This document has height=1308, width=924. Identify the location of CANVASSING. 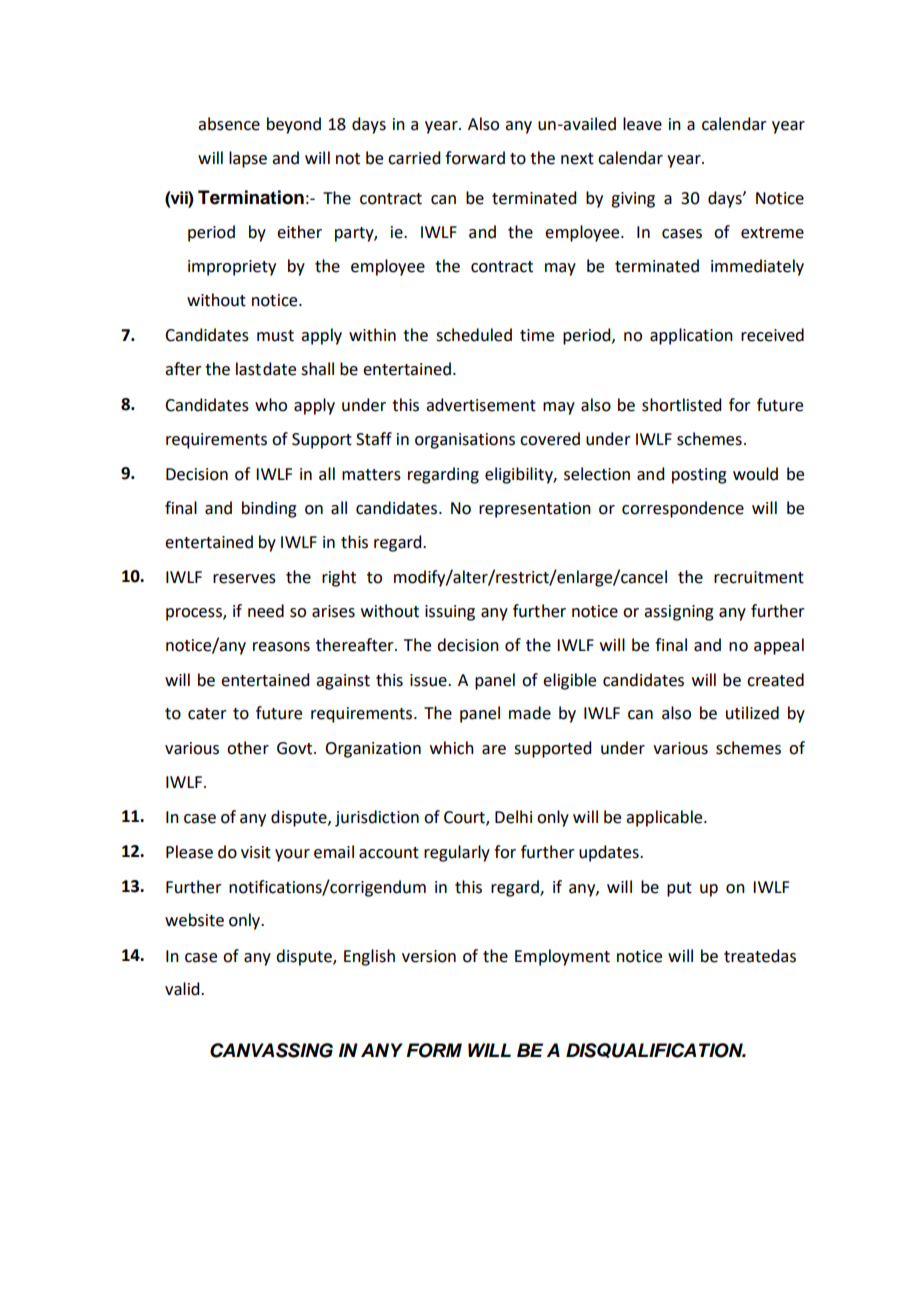
(271, 1050).
